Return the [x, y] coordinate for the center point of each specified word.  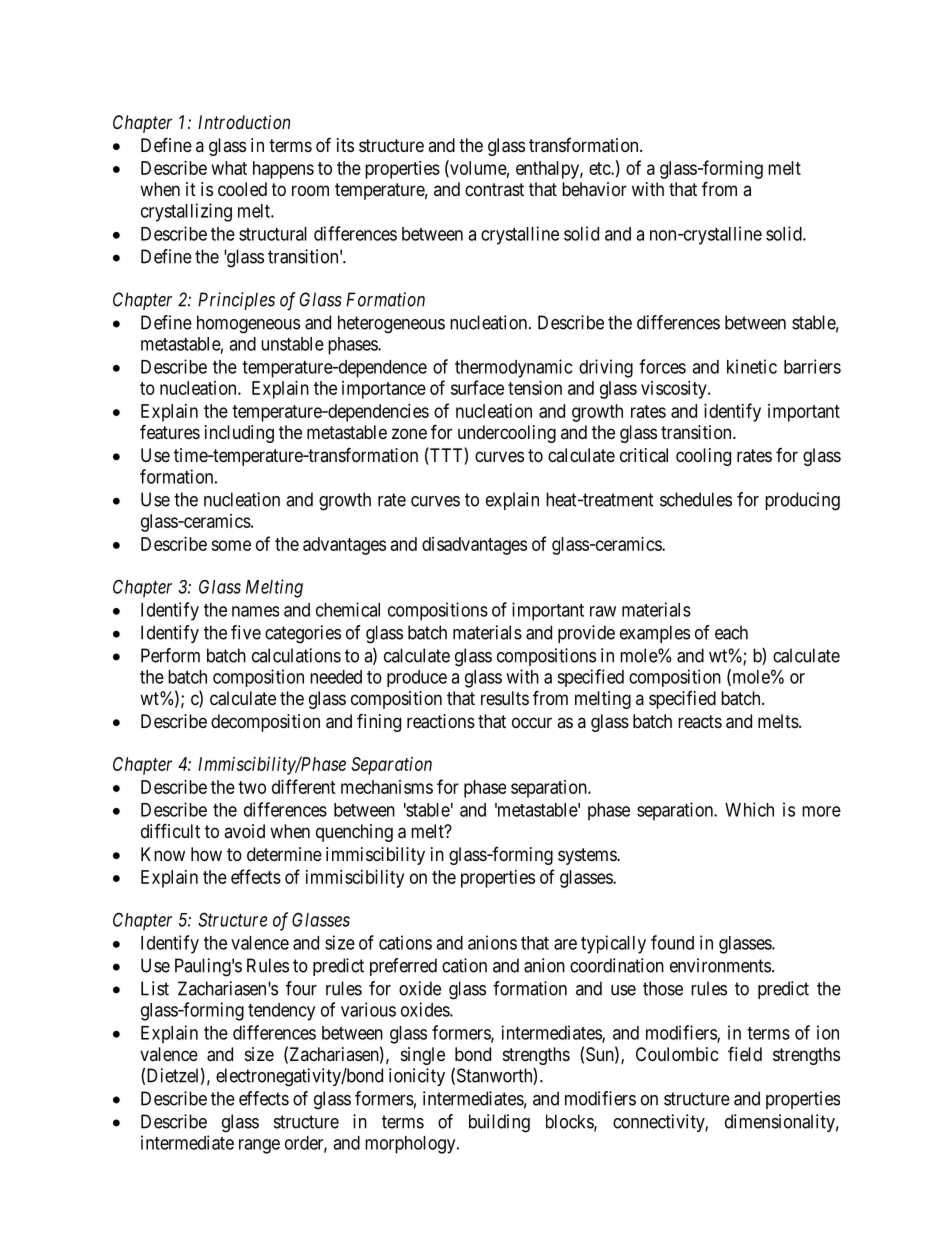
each [731, 632]
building [499, 1123]
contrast [494, 189]
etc [600, 168]
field [745, 1053]
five [246, 632]
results [505, 698]
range [259, 1146]
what [229, 168]
